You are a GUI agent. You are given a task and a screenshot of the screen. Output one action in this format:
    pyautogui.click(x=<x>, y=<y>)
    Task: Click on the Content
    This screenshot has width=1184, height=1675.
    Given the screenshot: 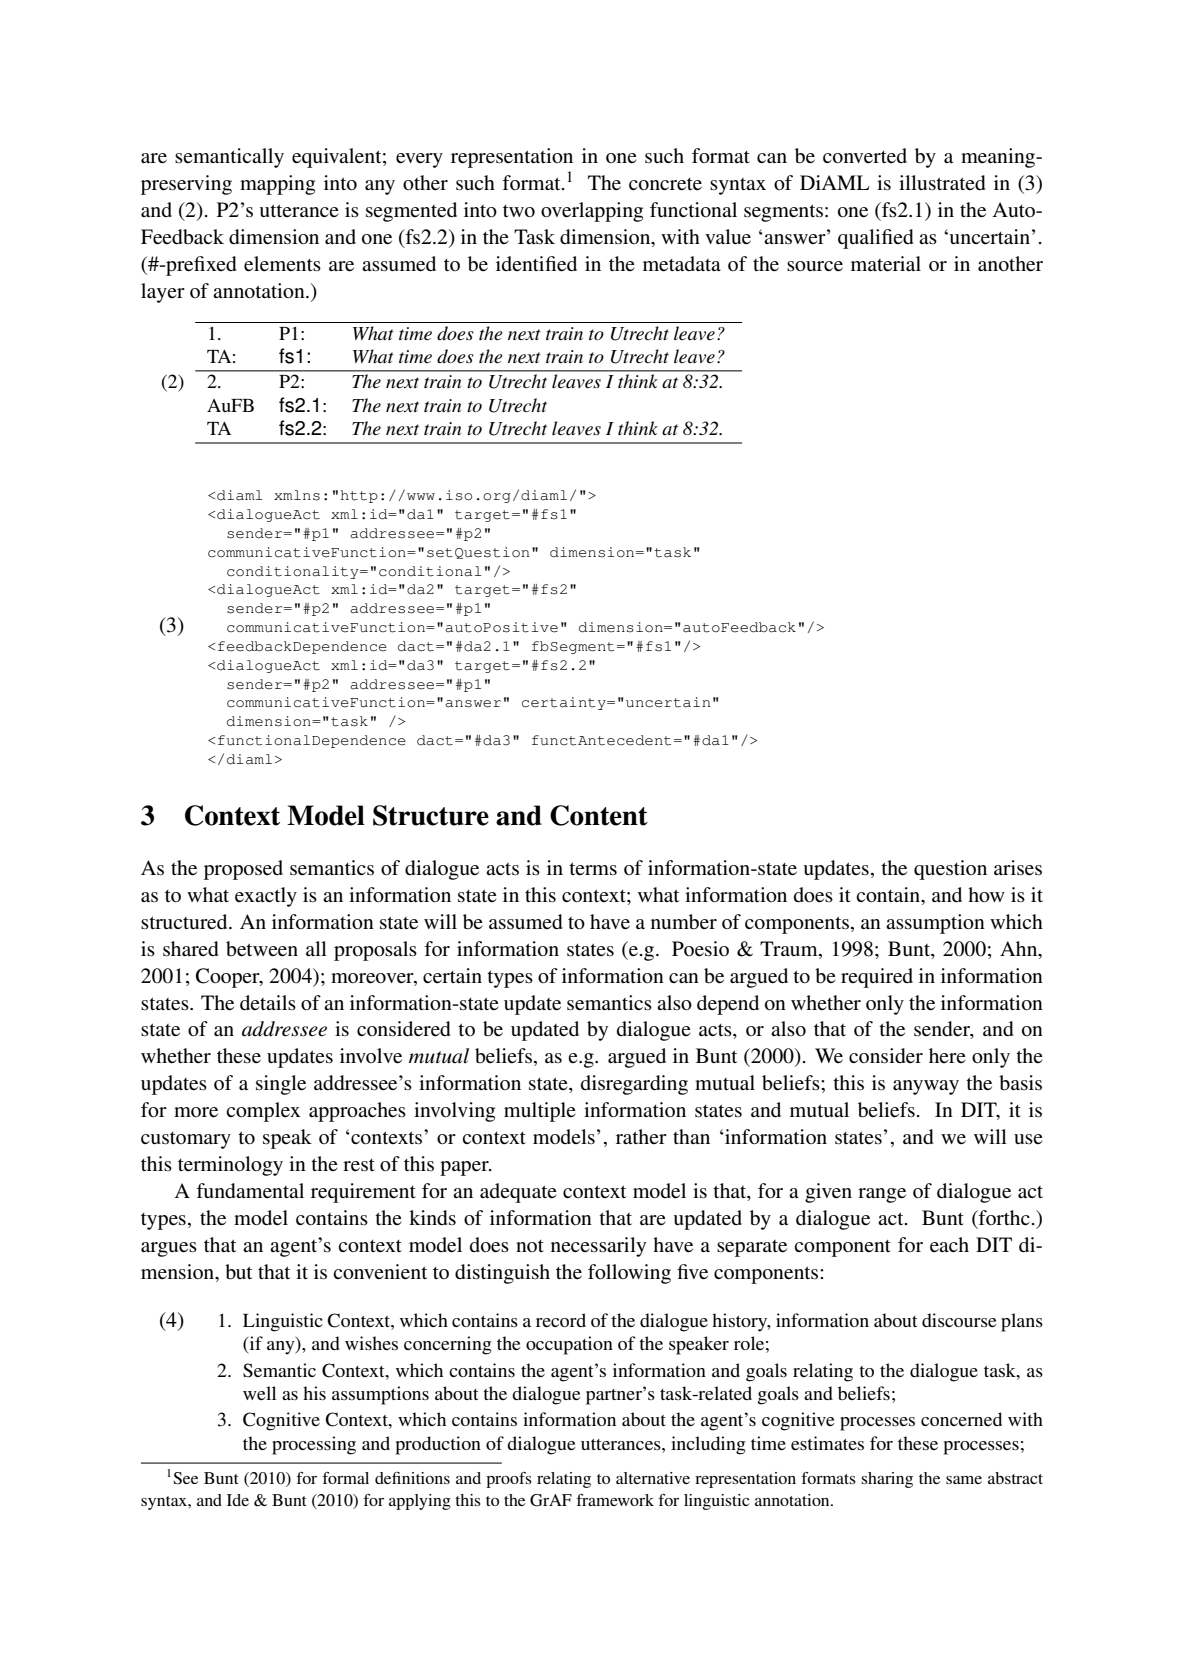 What is the action you would take?
    pyautogui.click(x=599, y=815)
